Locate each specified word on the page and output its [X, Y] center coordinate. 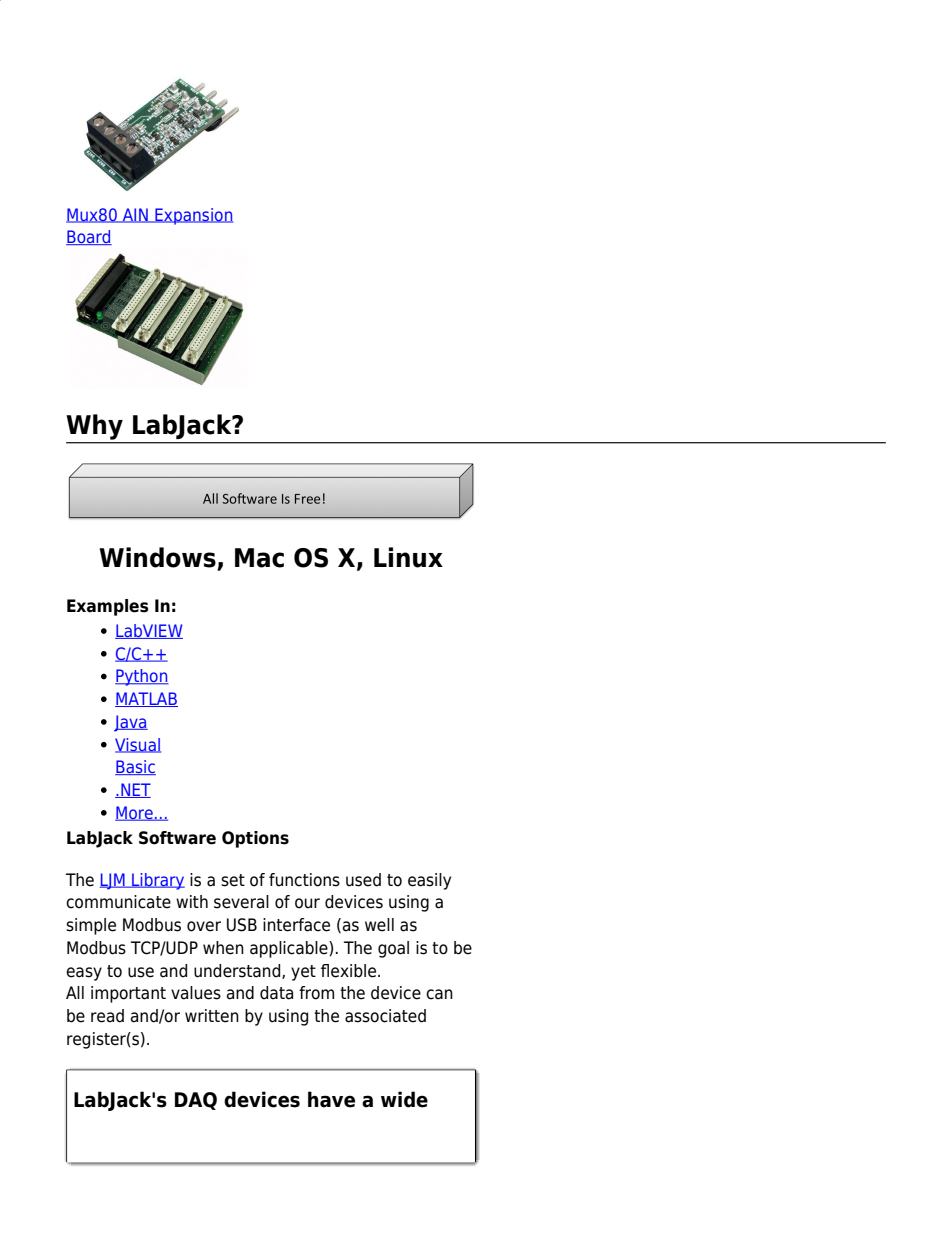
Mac [259, 558]
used [363, 880]
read [107, 1016]
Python [142, 677]
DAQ [196, 1101]
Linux [408, 557]
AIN [135, 215]
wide [404, 1099]
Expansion [193, 216]
